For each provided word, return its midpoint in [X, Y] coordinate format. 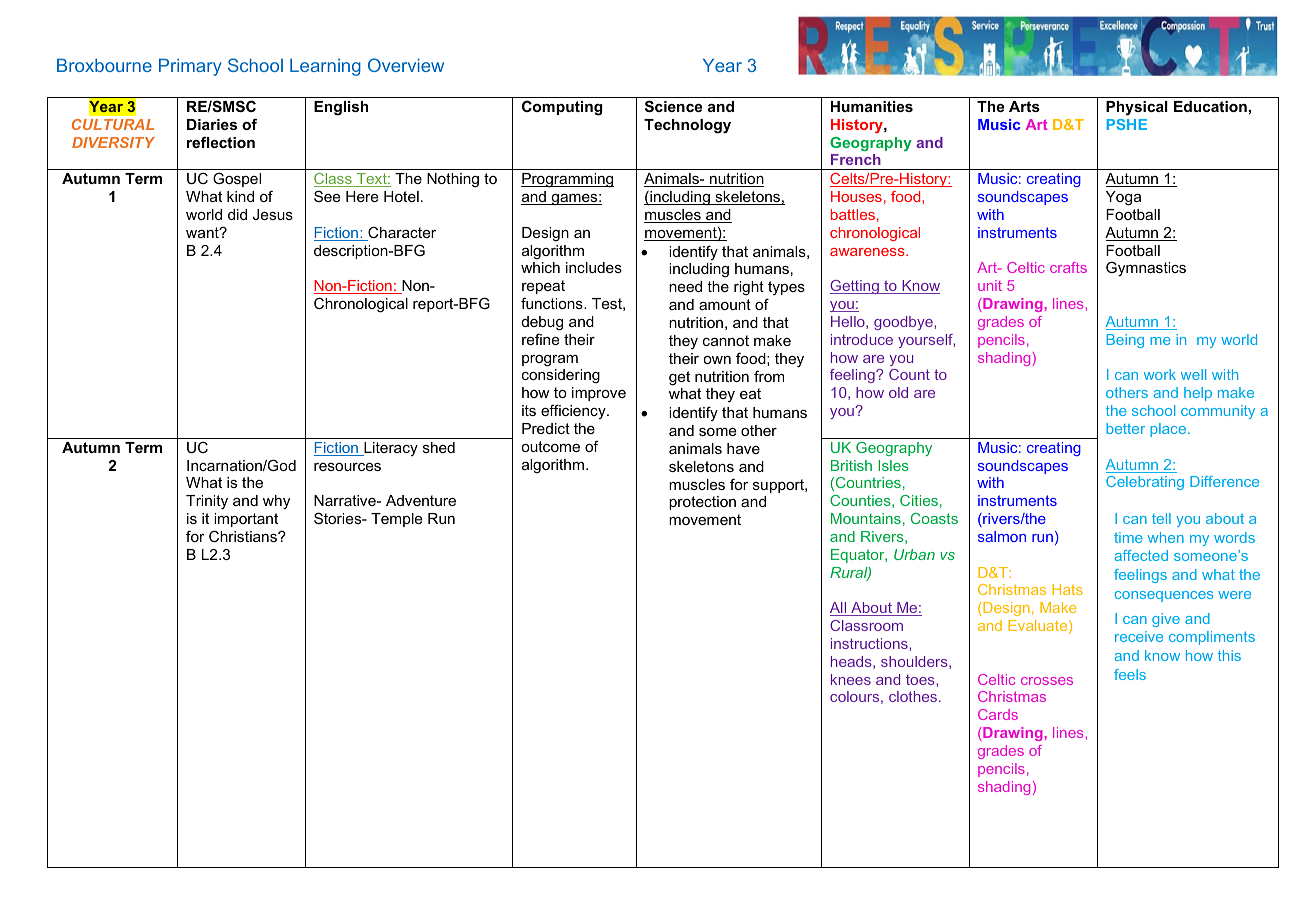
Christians [244, 536]
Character [401, 233]
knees [851, 679]
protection [702, 503]
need [685, 286]
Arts [1024, 106]
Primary [190, 67]
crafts [1068, 267]
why [276, 502]
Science [673, 106]
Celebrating [1145, 483]
